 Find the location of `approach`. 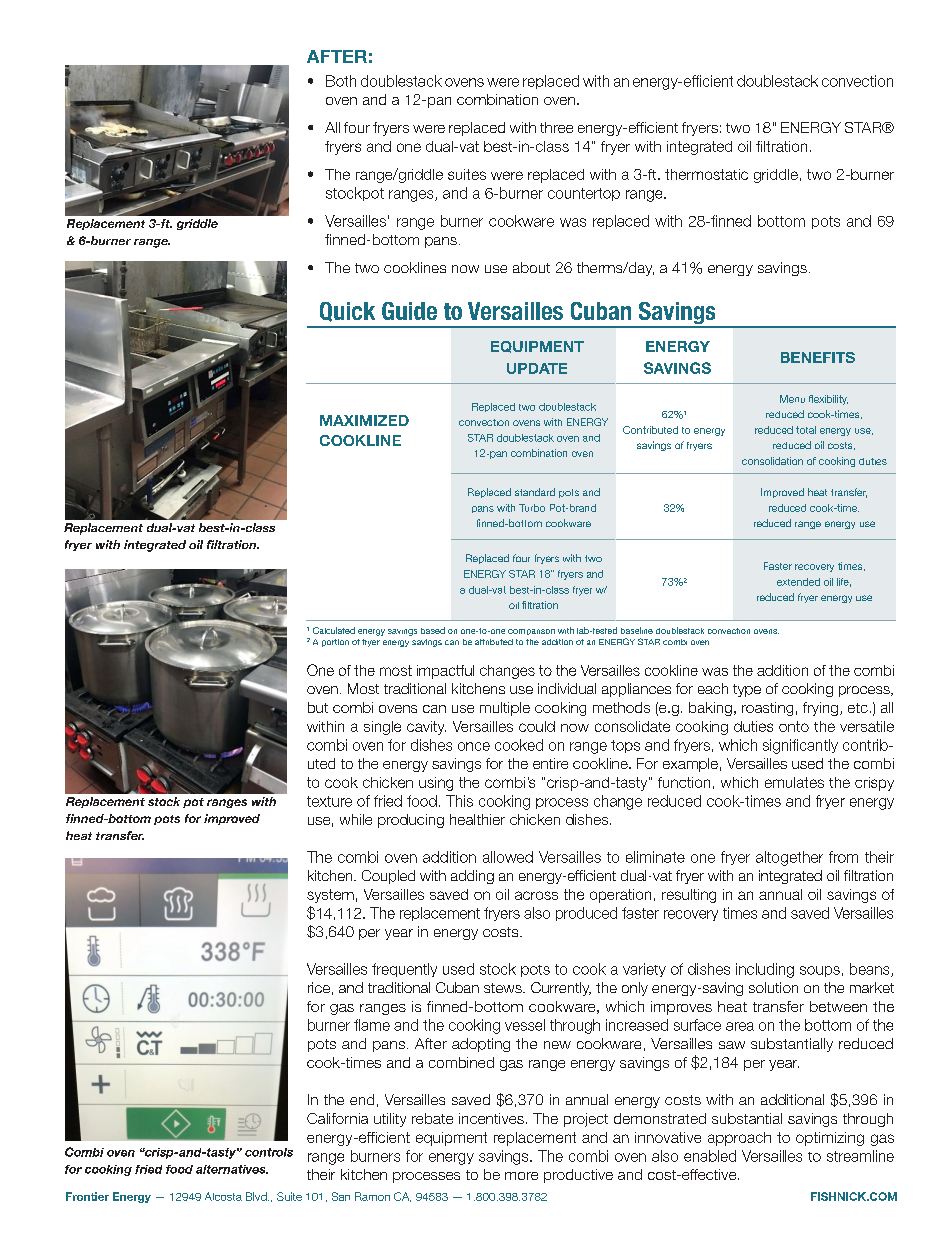

approach is located at coordinates (739, 1139).
